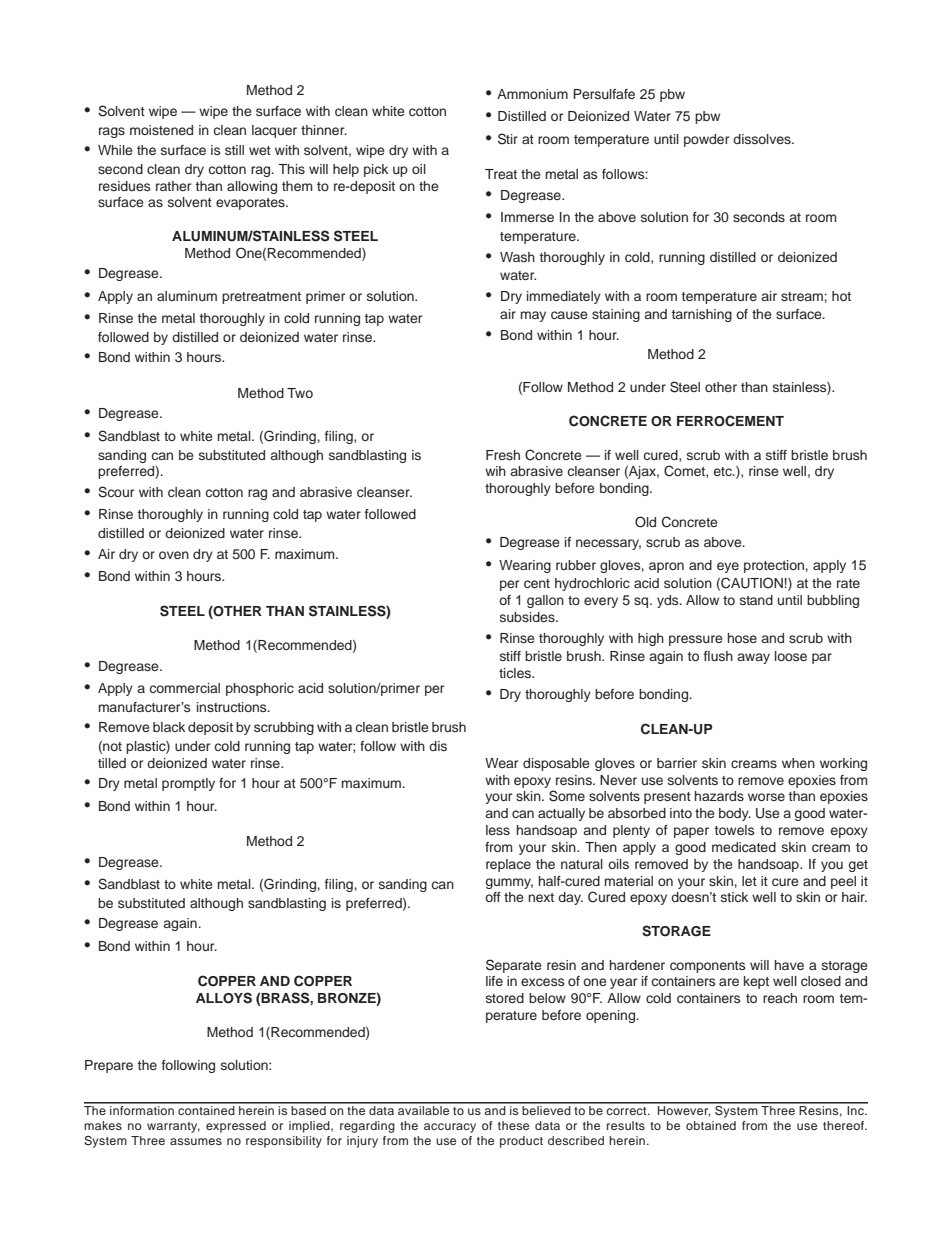 The height and width of the image is (1233, 952). I want to click on tarnishing, so click(702, 315).
